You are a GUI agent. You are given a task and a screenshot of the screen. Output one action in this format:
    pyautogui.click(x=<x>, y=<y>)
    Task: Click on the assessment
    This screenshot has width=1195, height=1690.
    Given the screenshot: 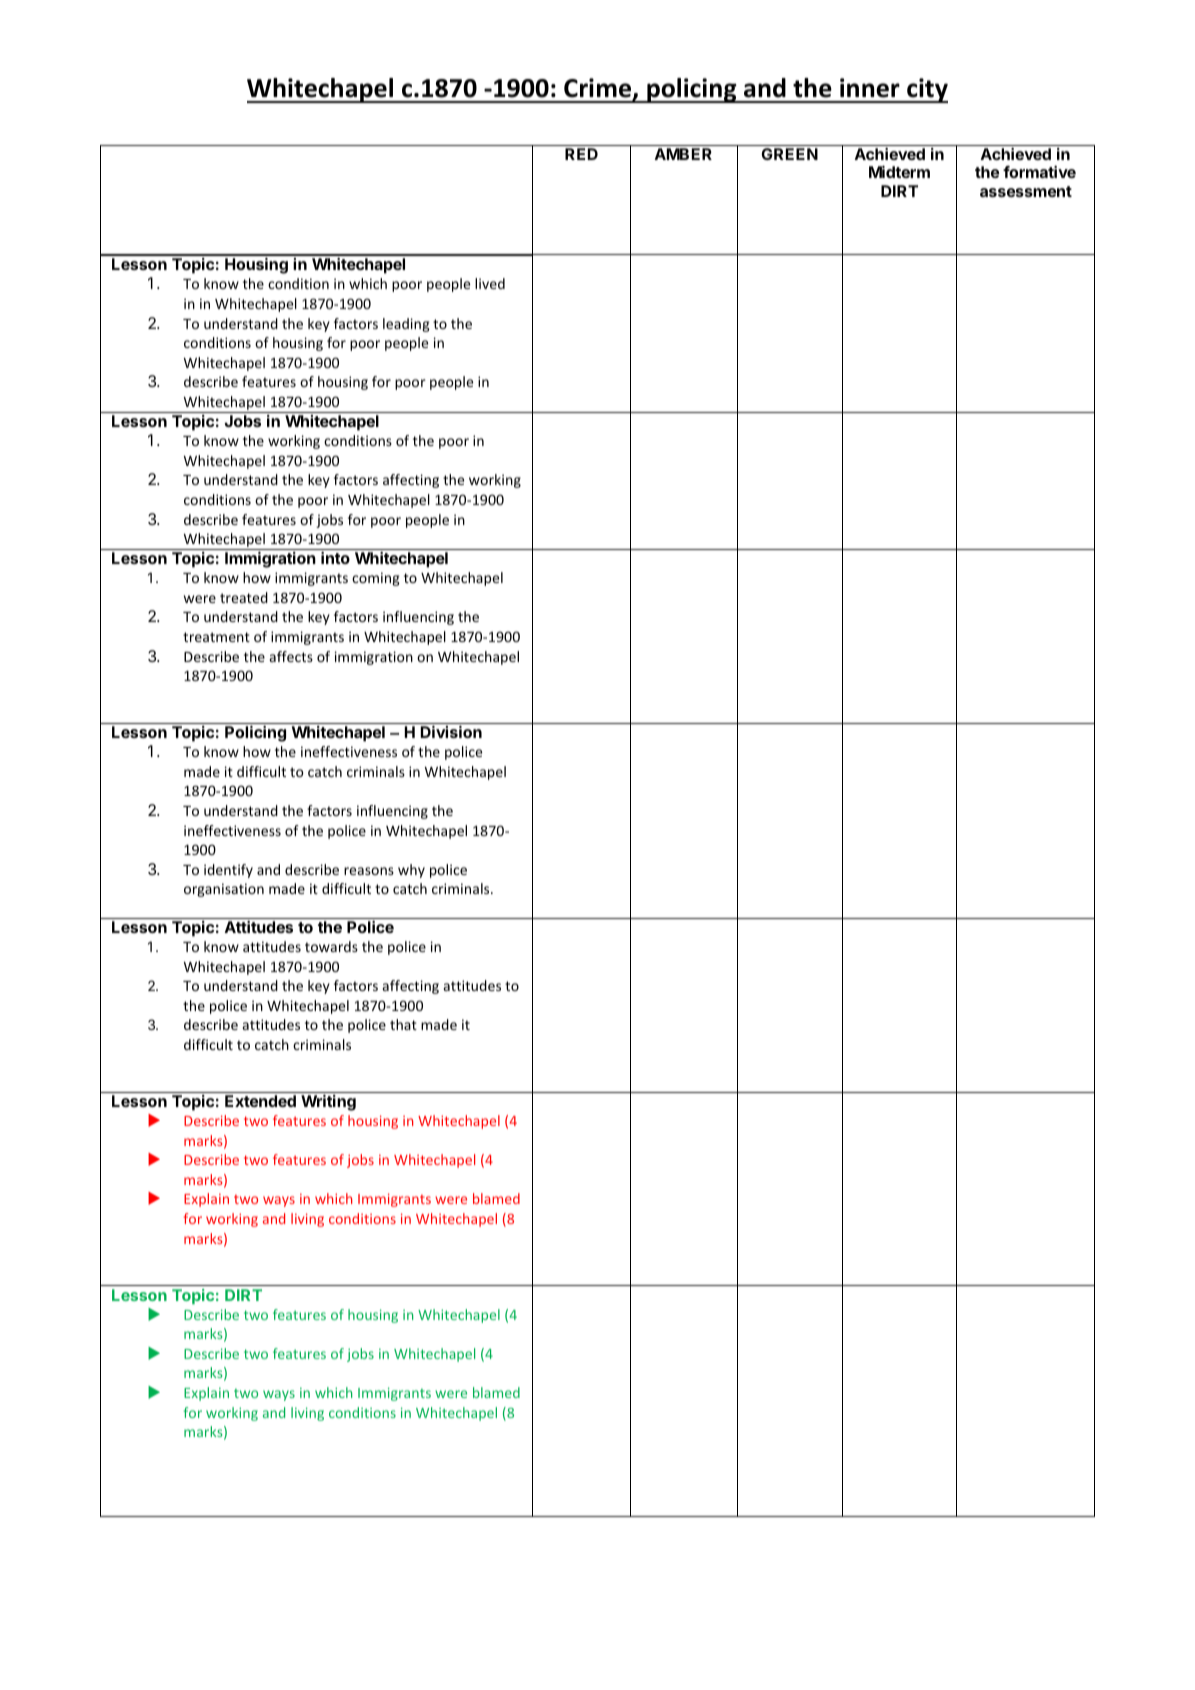 What is the action you would take?
    pyautogui.click(x=1026, y=191)
